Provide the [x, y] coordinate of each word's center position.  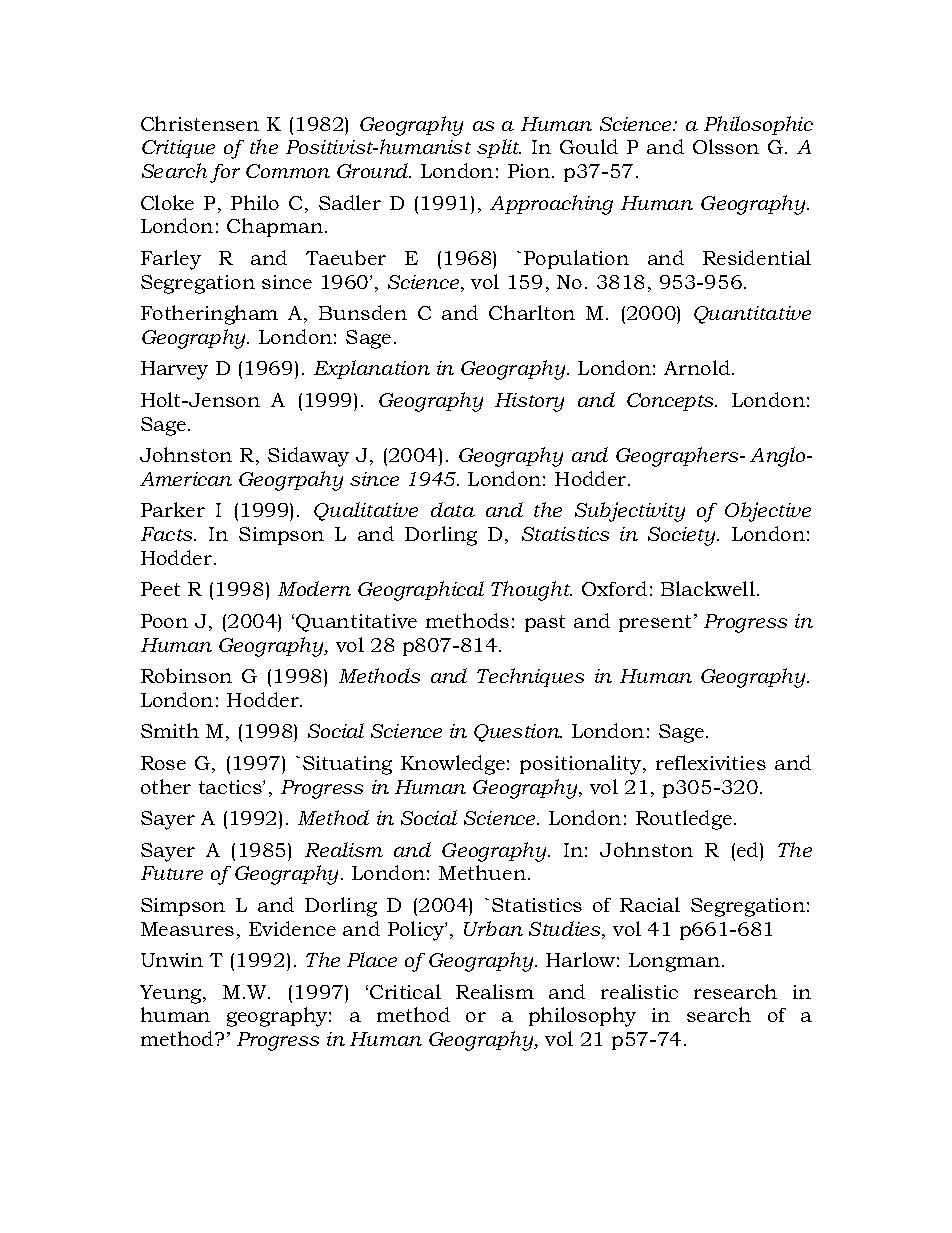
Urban [493, 928]
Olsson [726, 146]
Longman [674, 962]
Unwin [172, 960]
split [499, 148]
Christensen [200, 123]
